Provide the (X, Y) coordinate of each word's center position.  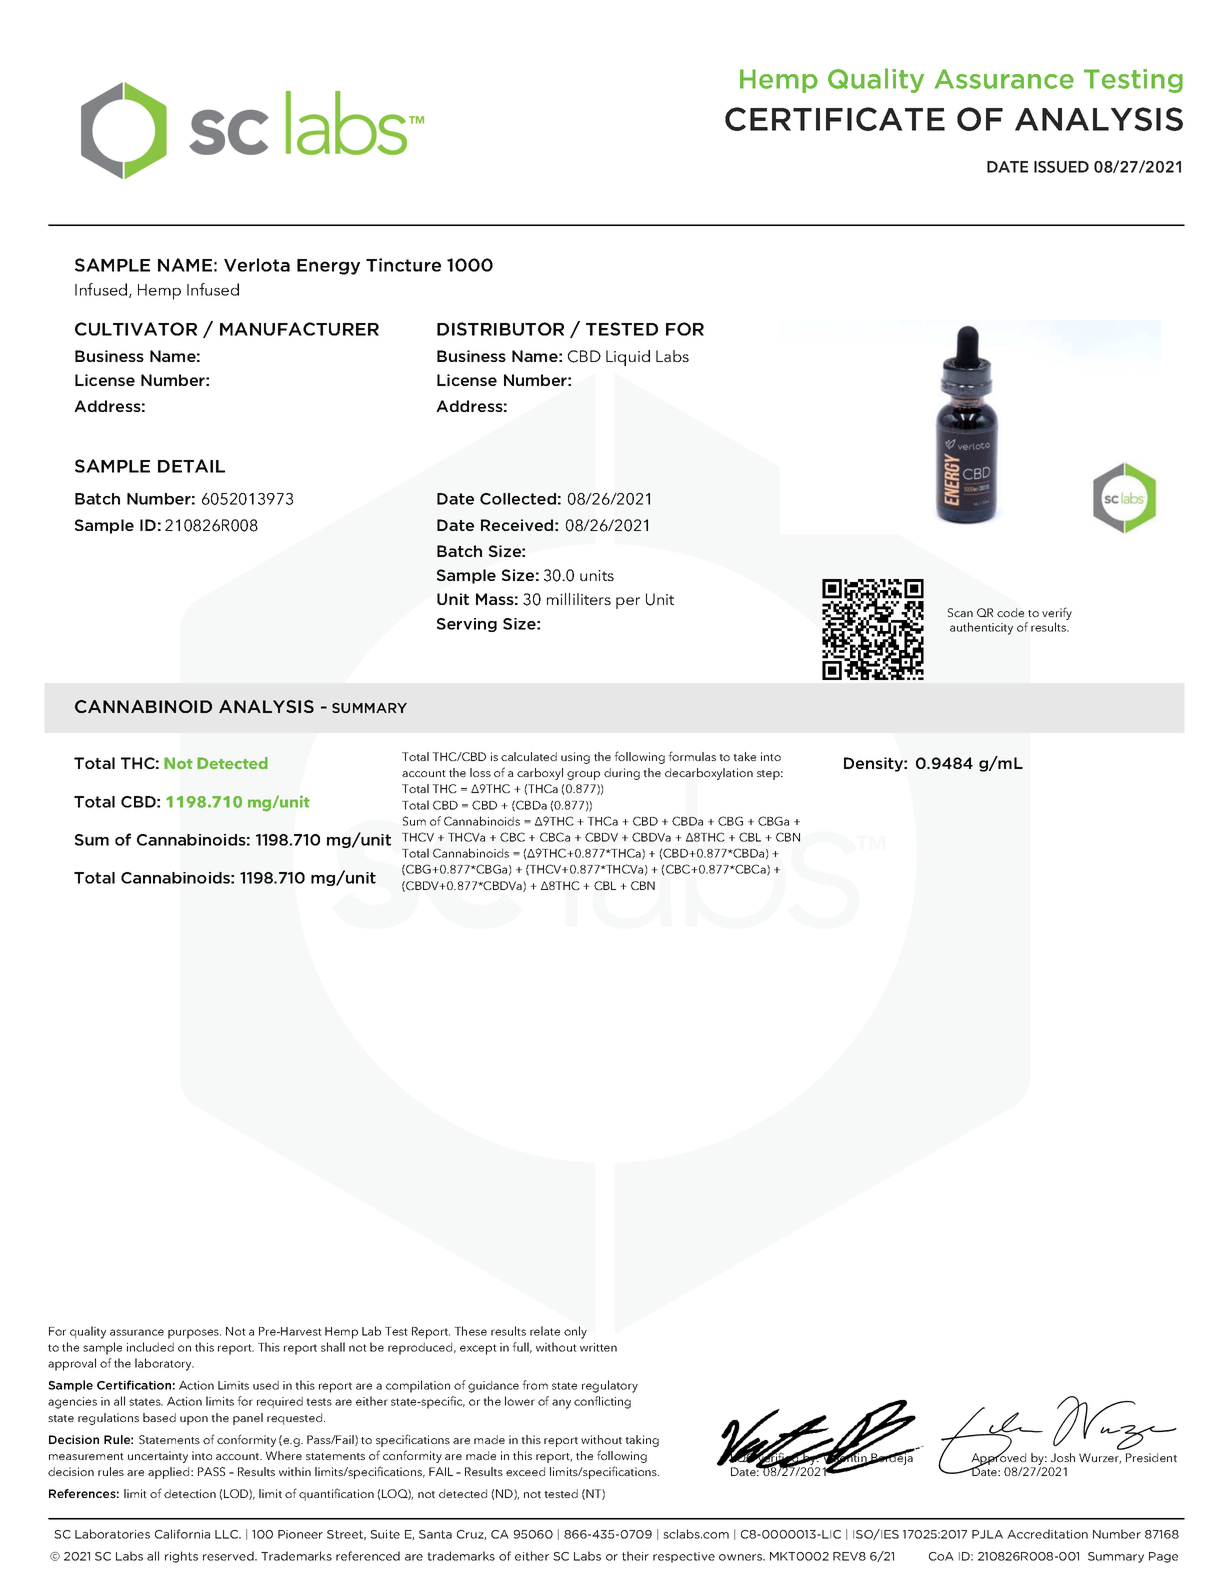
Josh (1063, 1457)
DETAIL (191, 466)
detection (190, 1493)
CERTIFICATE (835, 119)
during (622, 774)
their (635, 1556)
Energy (328, 267)
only (575, 1332)
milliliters (579, 599)
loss (480, 772)
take (744, 756)
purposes (194, 1334)
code (1010, 612)
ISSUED (1061, 167)
